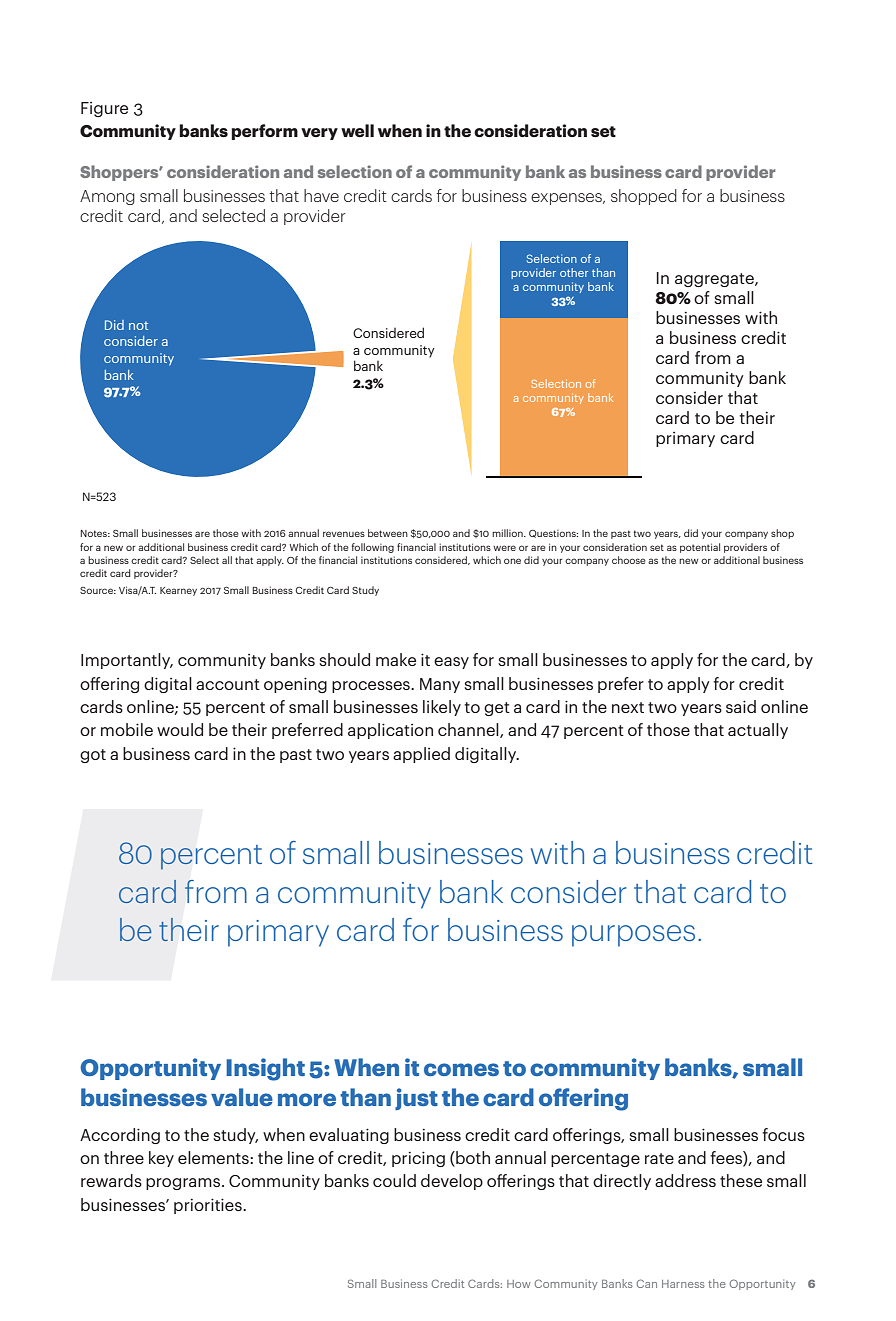 The width and height of the image is (896, 1321). I want to click on Harness, so click(683, 1284).
